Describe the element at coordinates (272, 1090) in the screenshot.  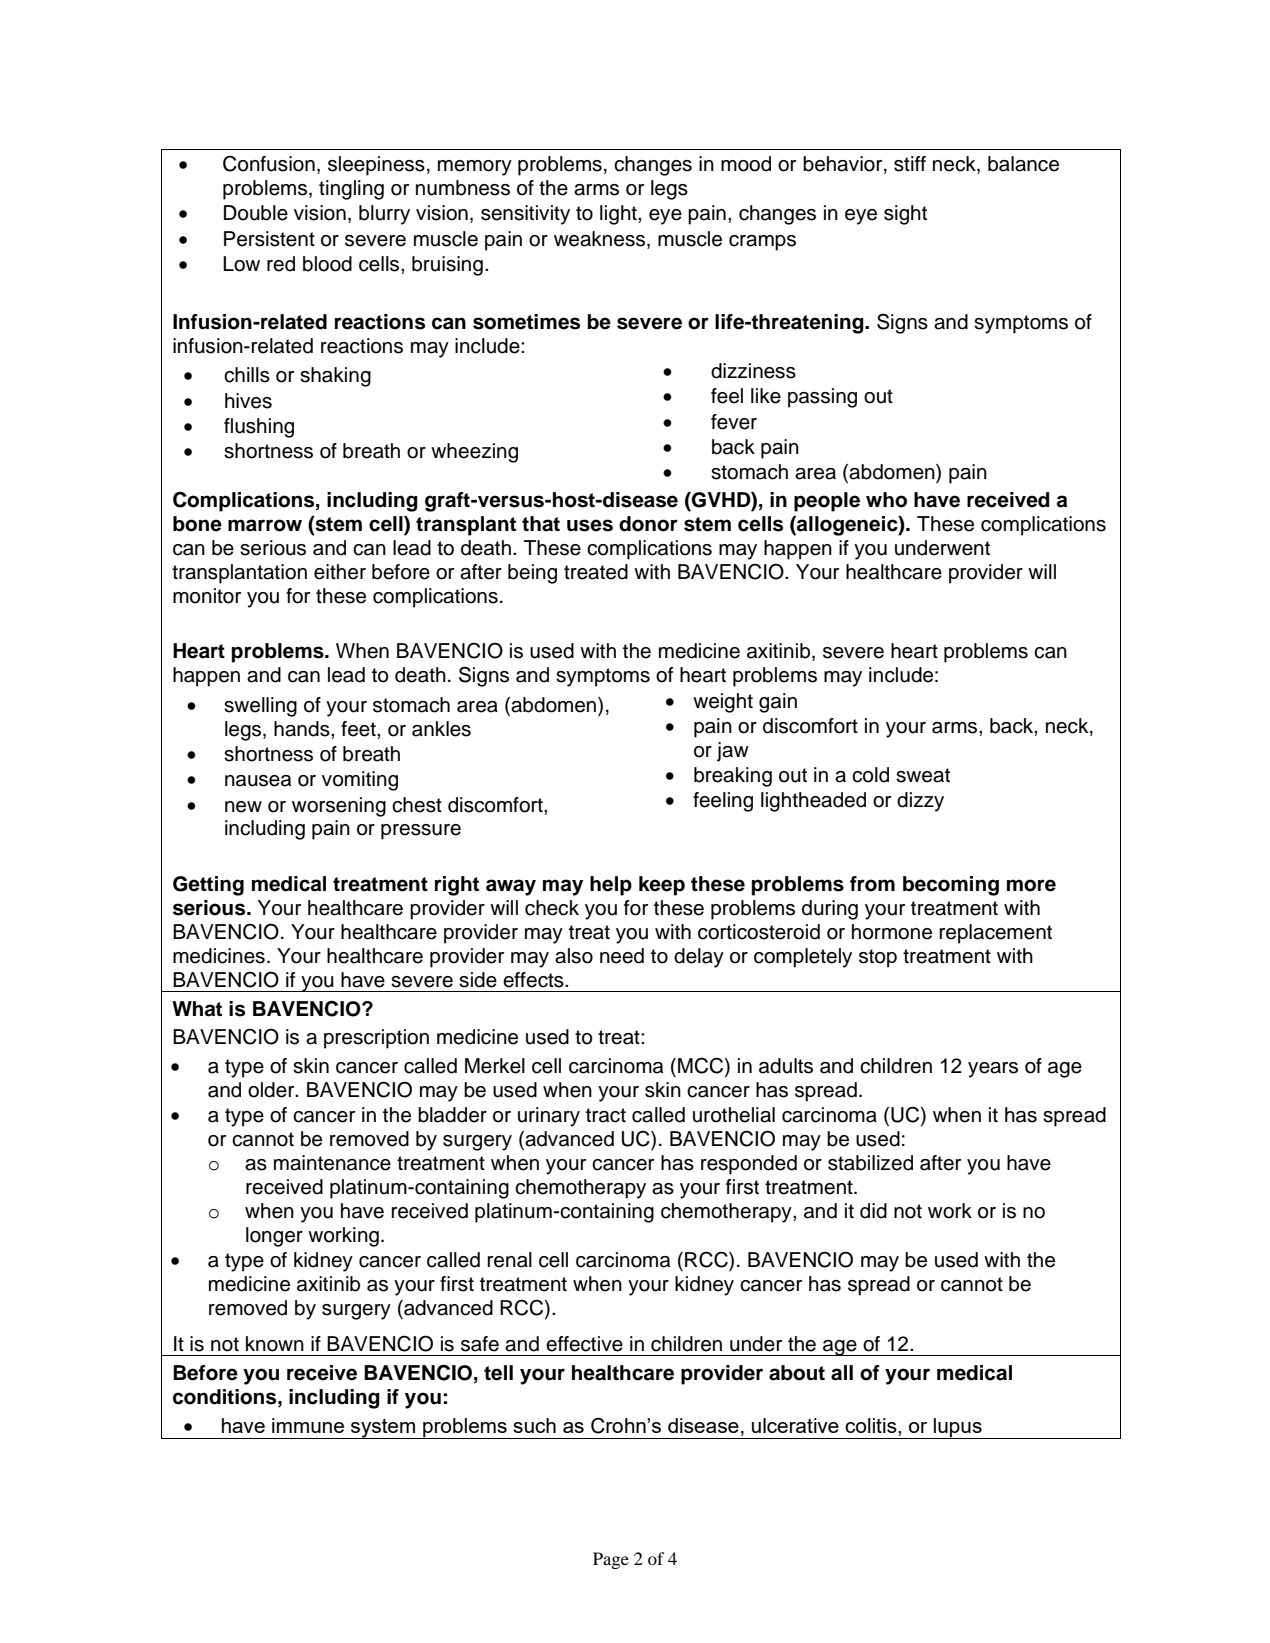
I see `older` at that location.
